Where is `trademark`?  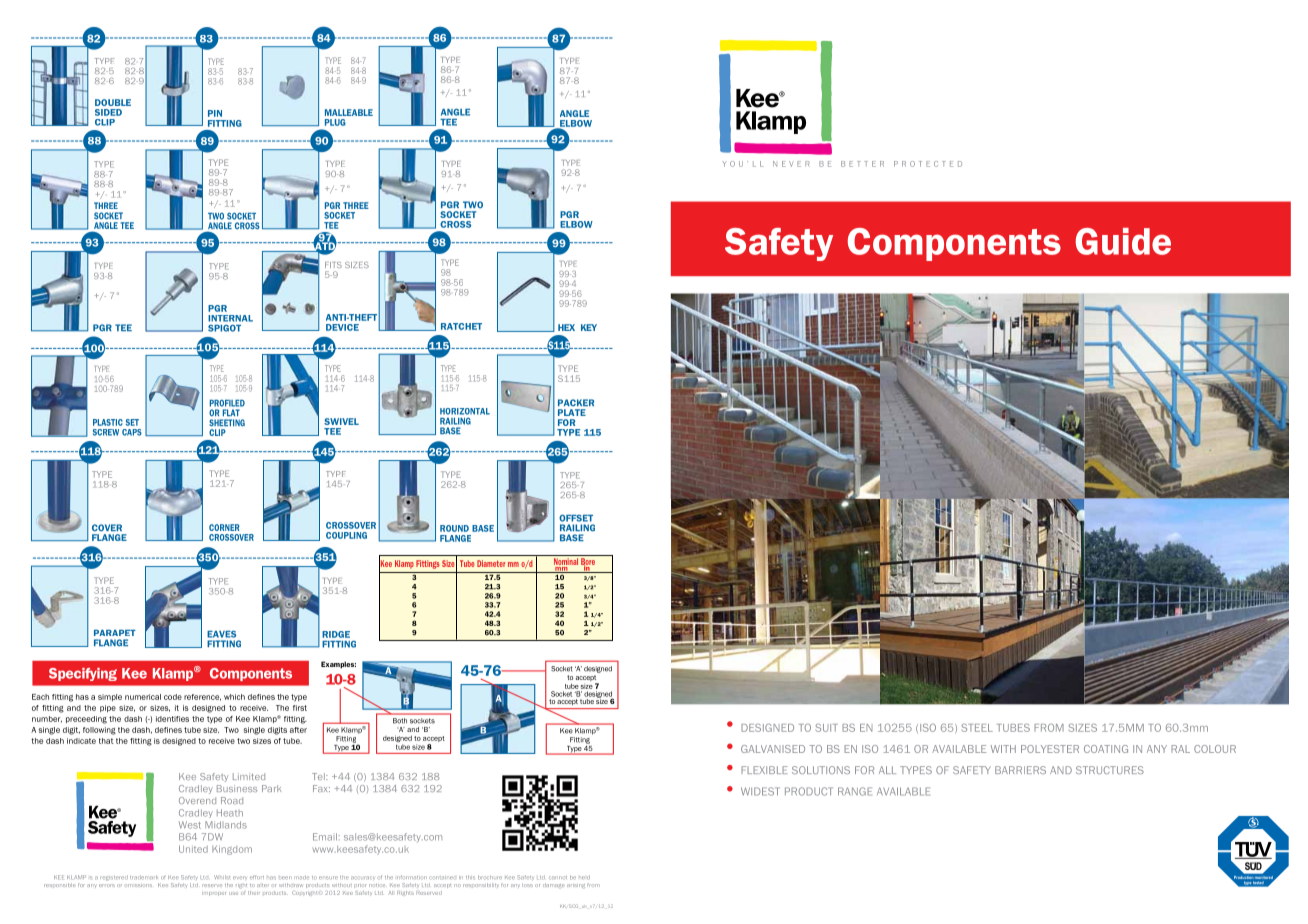 trademark is located at coordinates (144, 877).
